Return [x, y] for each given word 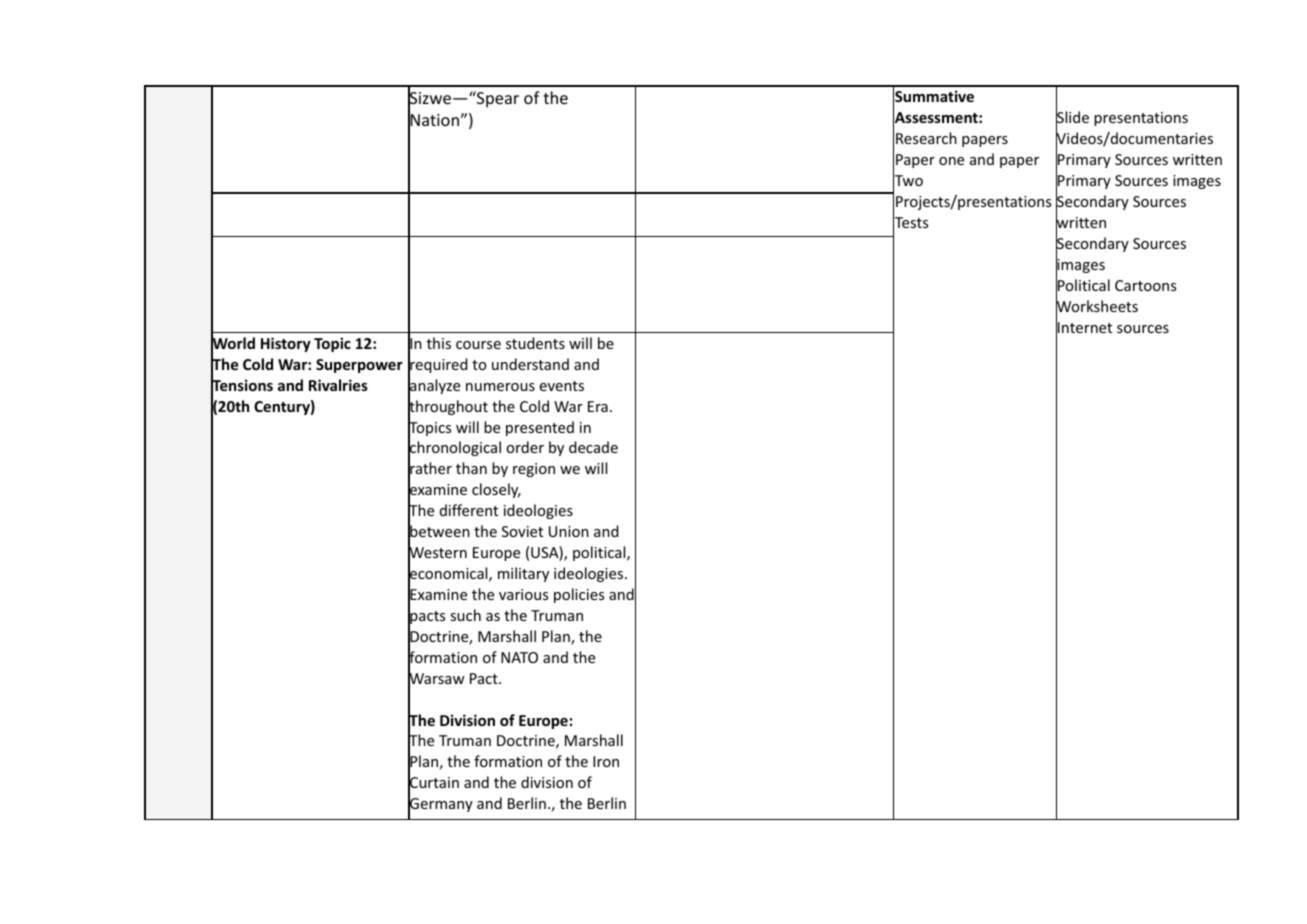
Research [926, 138]
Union [569, 531]
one [951, 161]
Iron [606, 761]
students [535, 343]
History [286, 344]
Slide [1072, 117]
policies [579, 595]
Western [437, 553]
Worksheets [1097, 306]
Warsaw [436, 679]
